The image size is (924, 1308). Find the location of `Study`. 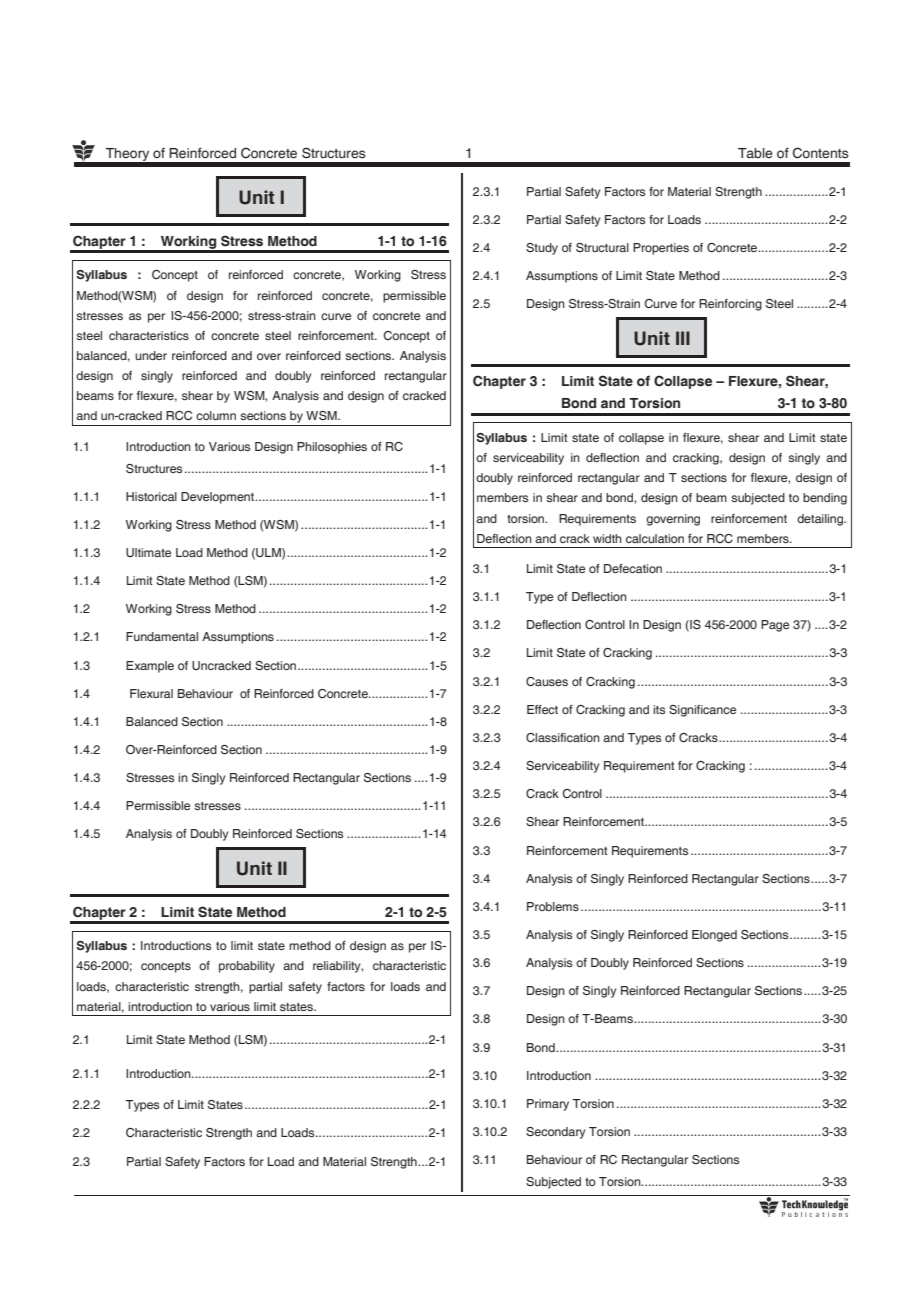

Study is located at coordinates (542, 249).
